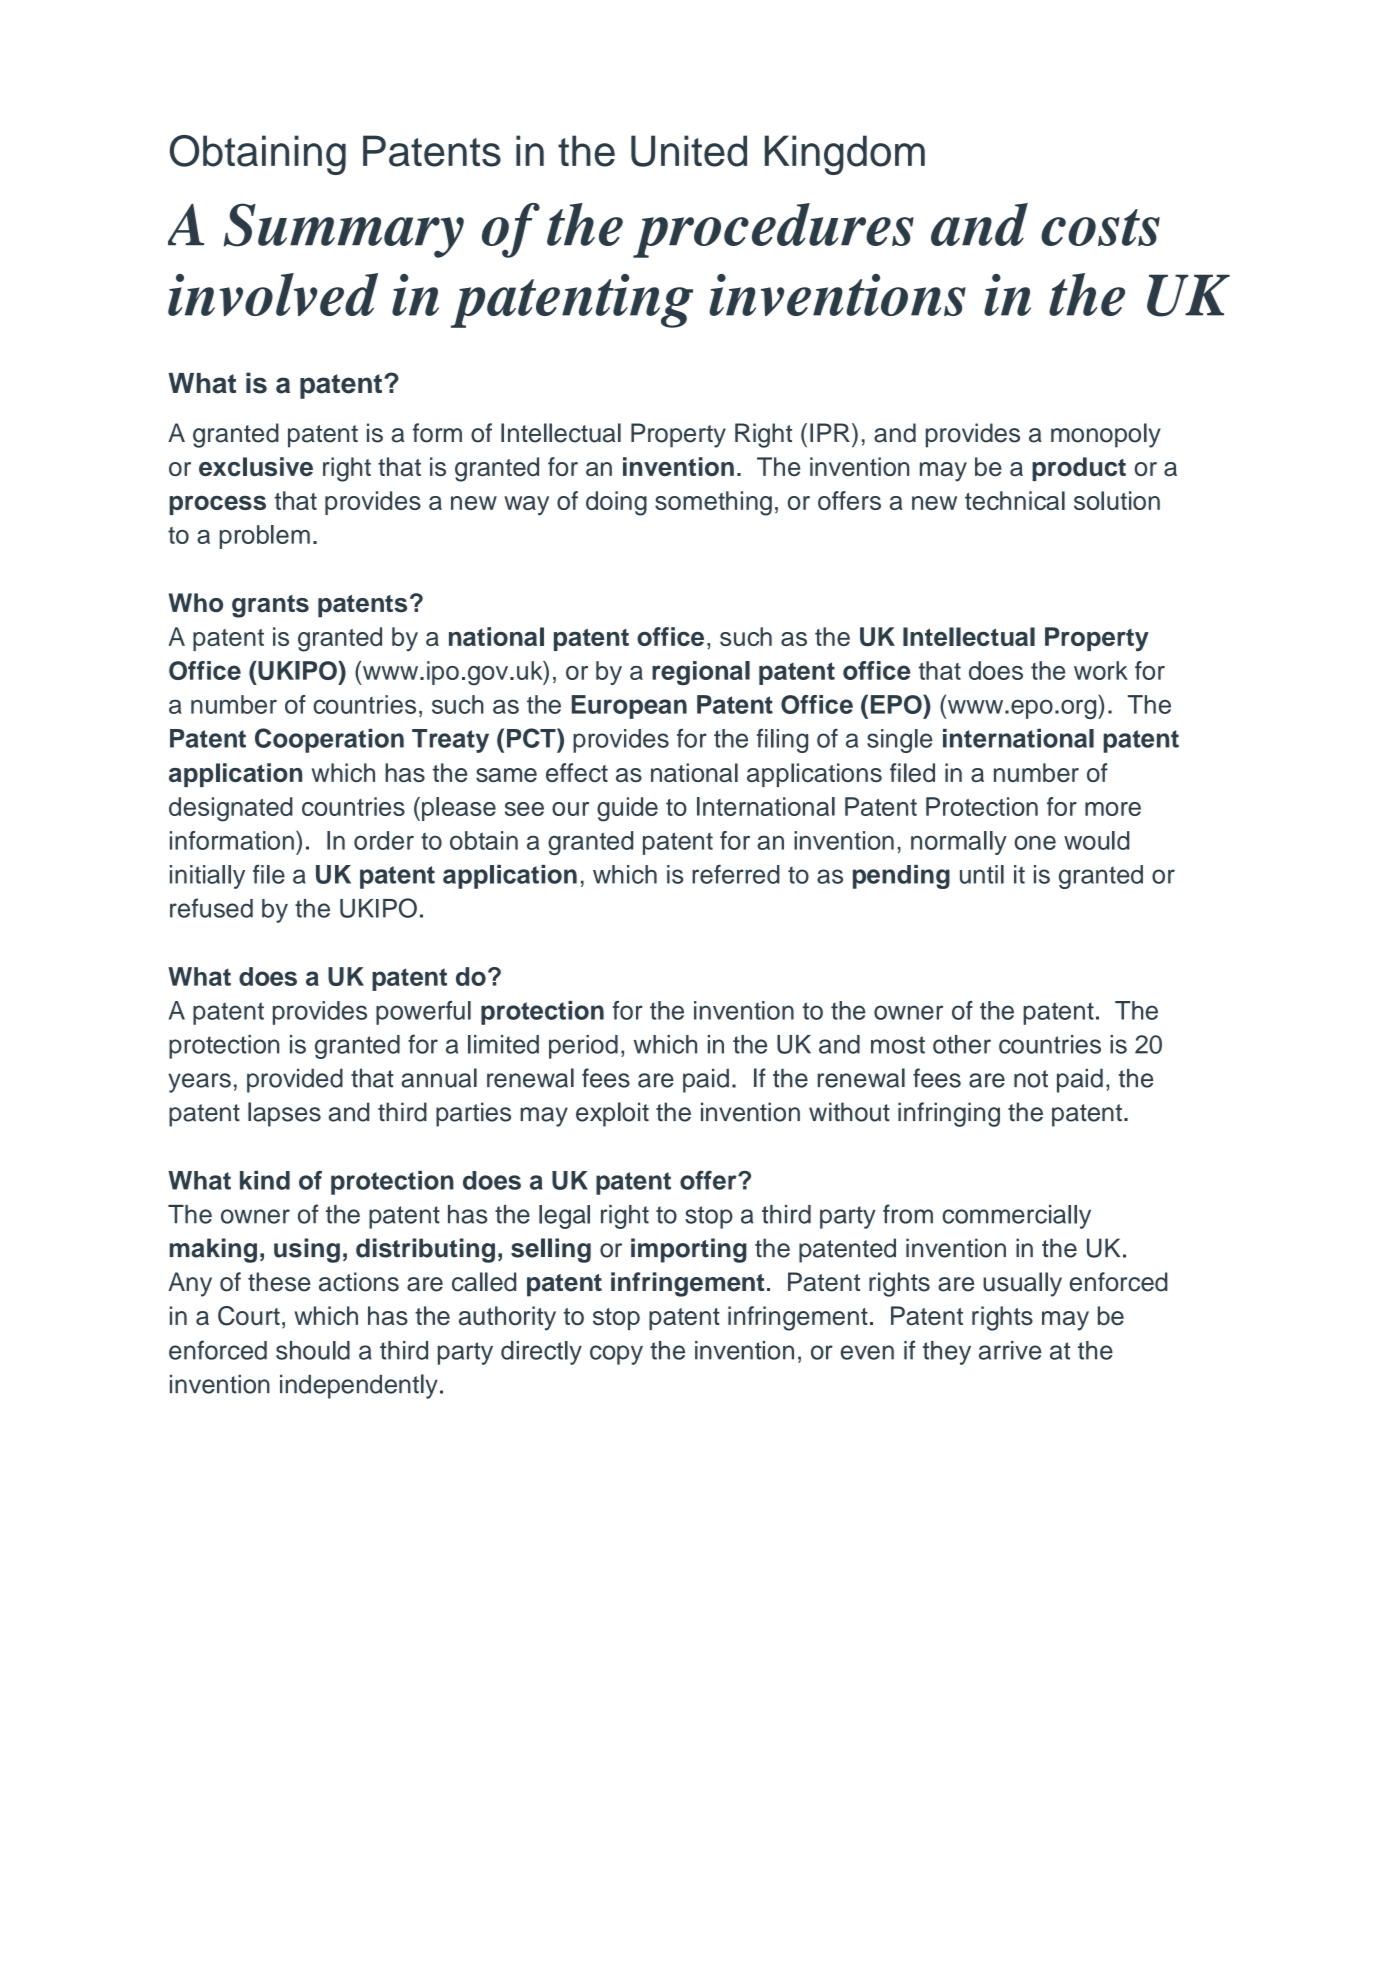  What do you see at coordinates (583, 1047) in the page?
I see `period` at bounding box center [583, 1047].
